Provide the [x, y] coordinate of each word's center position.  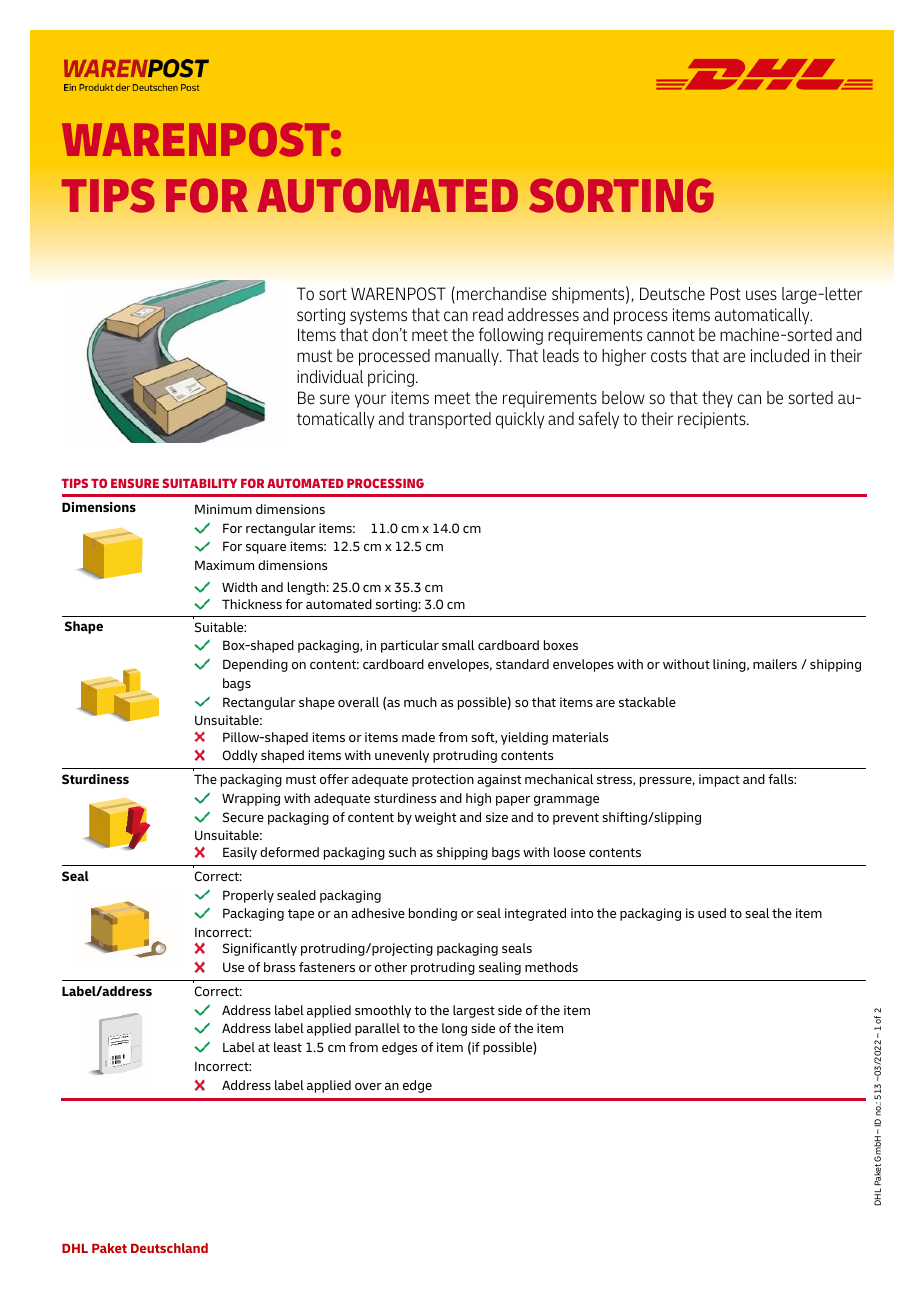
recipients [713, 420]
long [454, 1029]
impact [719, 780]
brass [279, 967]
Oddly [240, 756]
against [499, 780]
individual [330, 376]
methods [551, 967]
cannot [671, 335]
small [458, 645]
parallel [377, 1029]
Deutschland [169, 1248]
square [266, 549]
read [488, 315]
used [712, 913]
